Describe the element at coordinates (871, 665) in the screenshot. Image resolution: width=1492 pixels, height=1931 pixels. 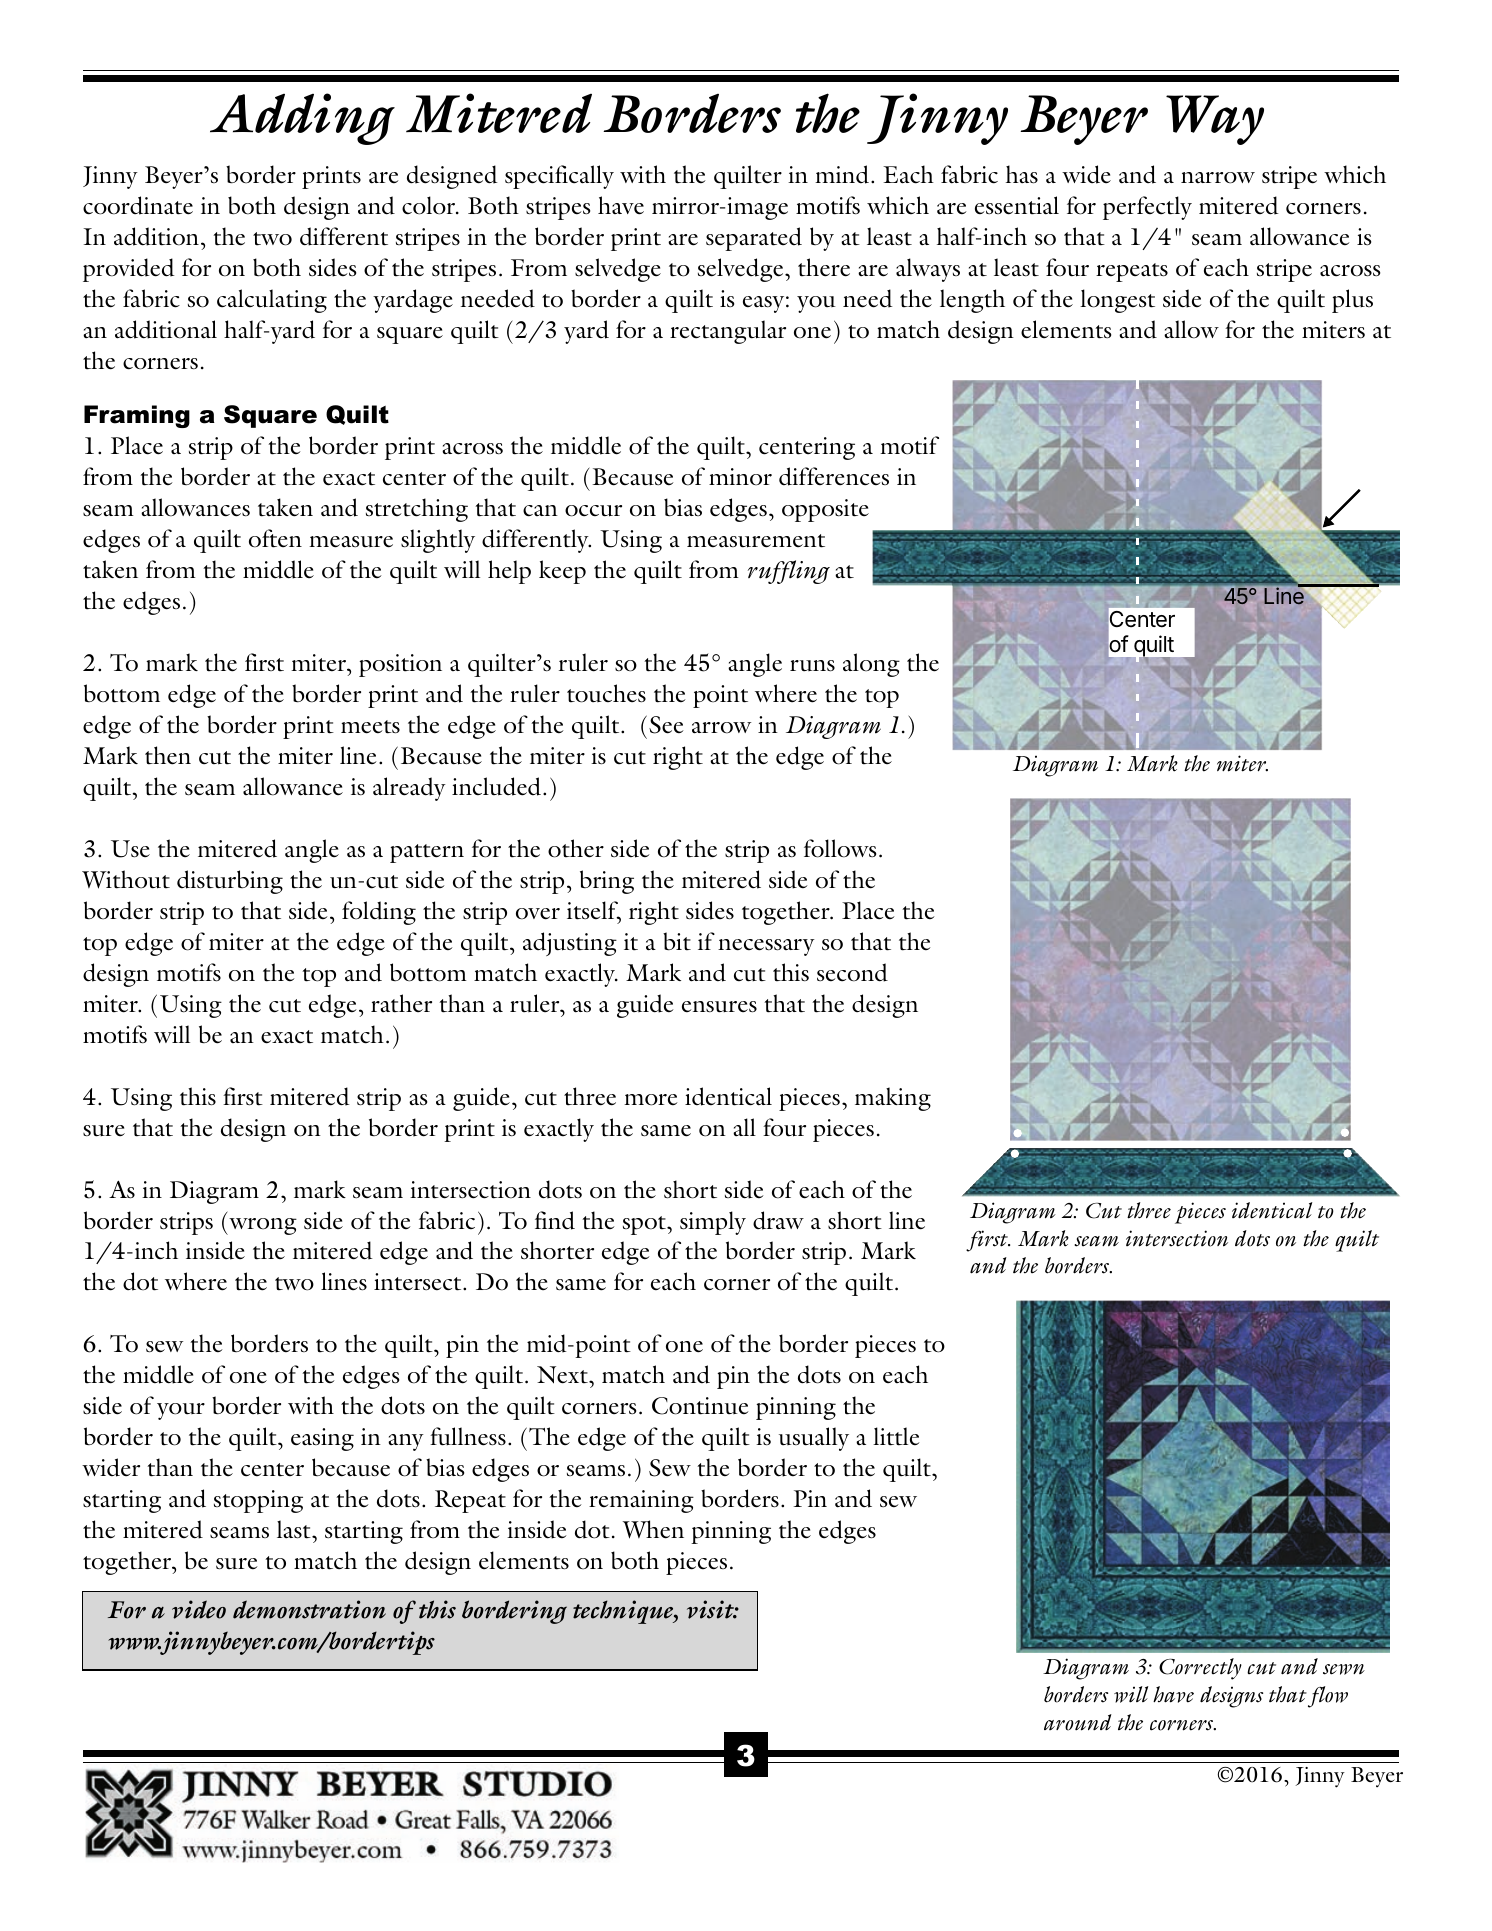
I see `along` at that location.
